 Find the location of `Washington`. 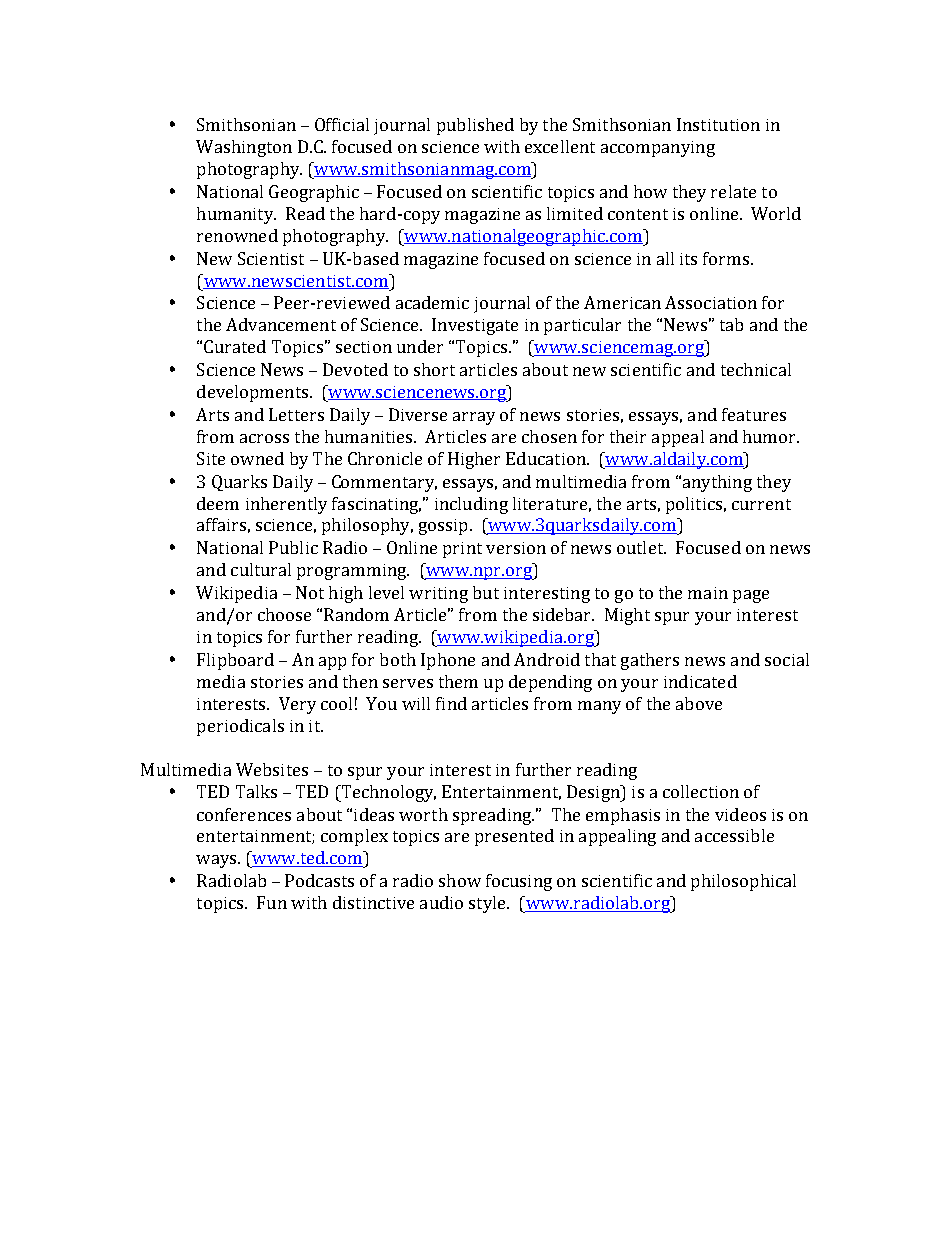

Washington is located at coordinates (244, 148).
